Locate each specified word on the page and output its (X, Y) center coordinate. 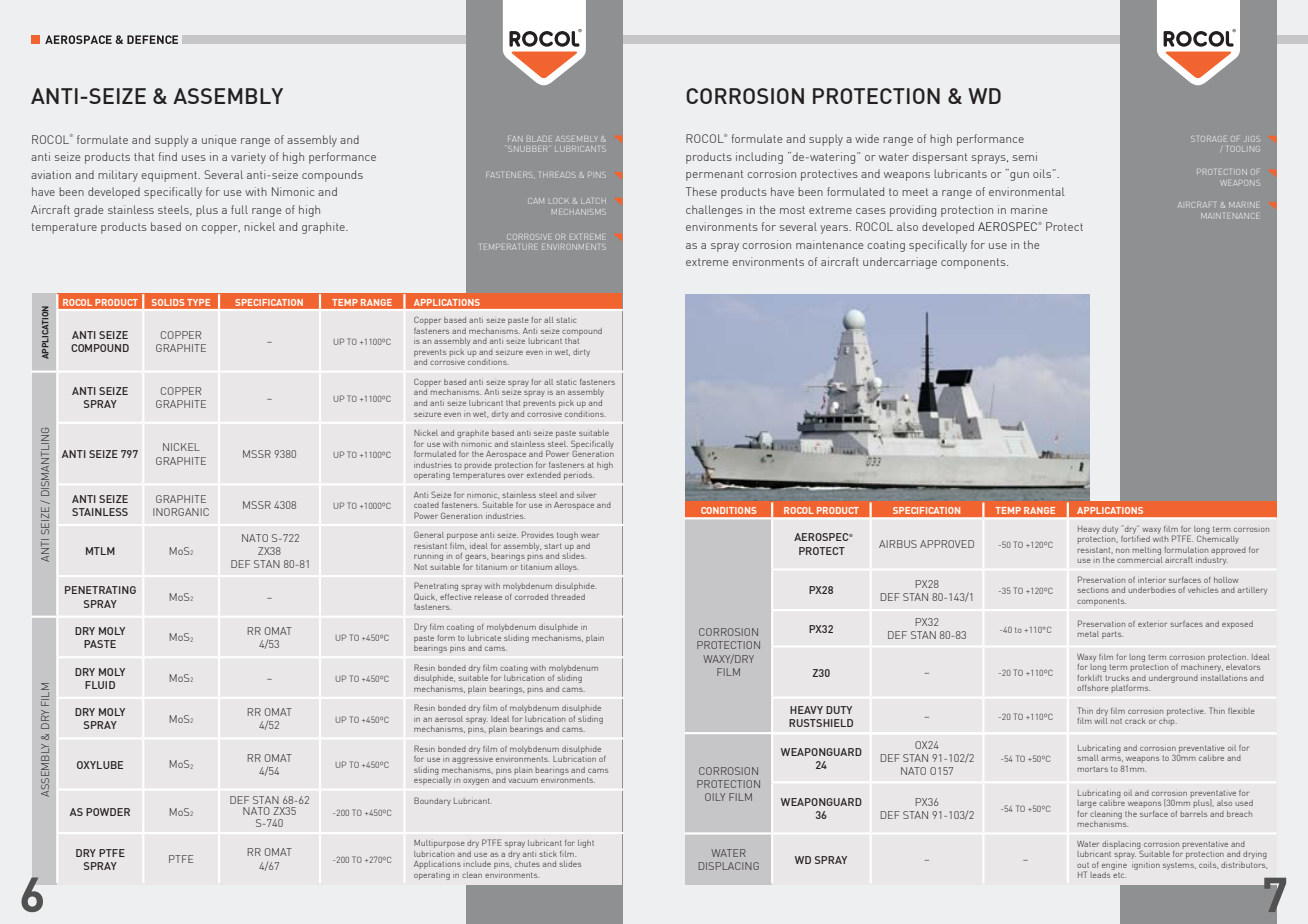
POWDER (108, 812)
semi (1025, 156)
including (759, 158)
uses (194, 158)
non (1122, 551)
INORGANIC (181, 512)
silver (586, 495)
